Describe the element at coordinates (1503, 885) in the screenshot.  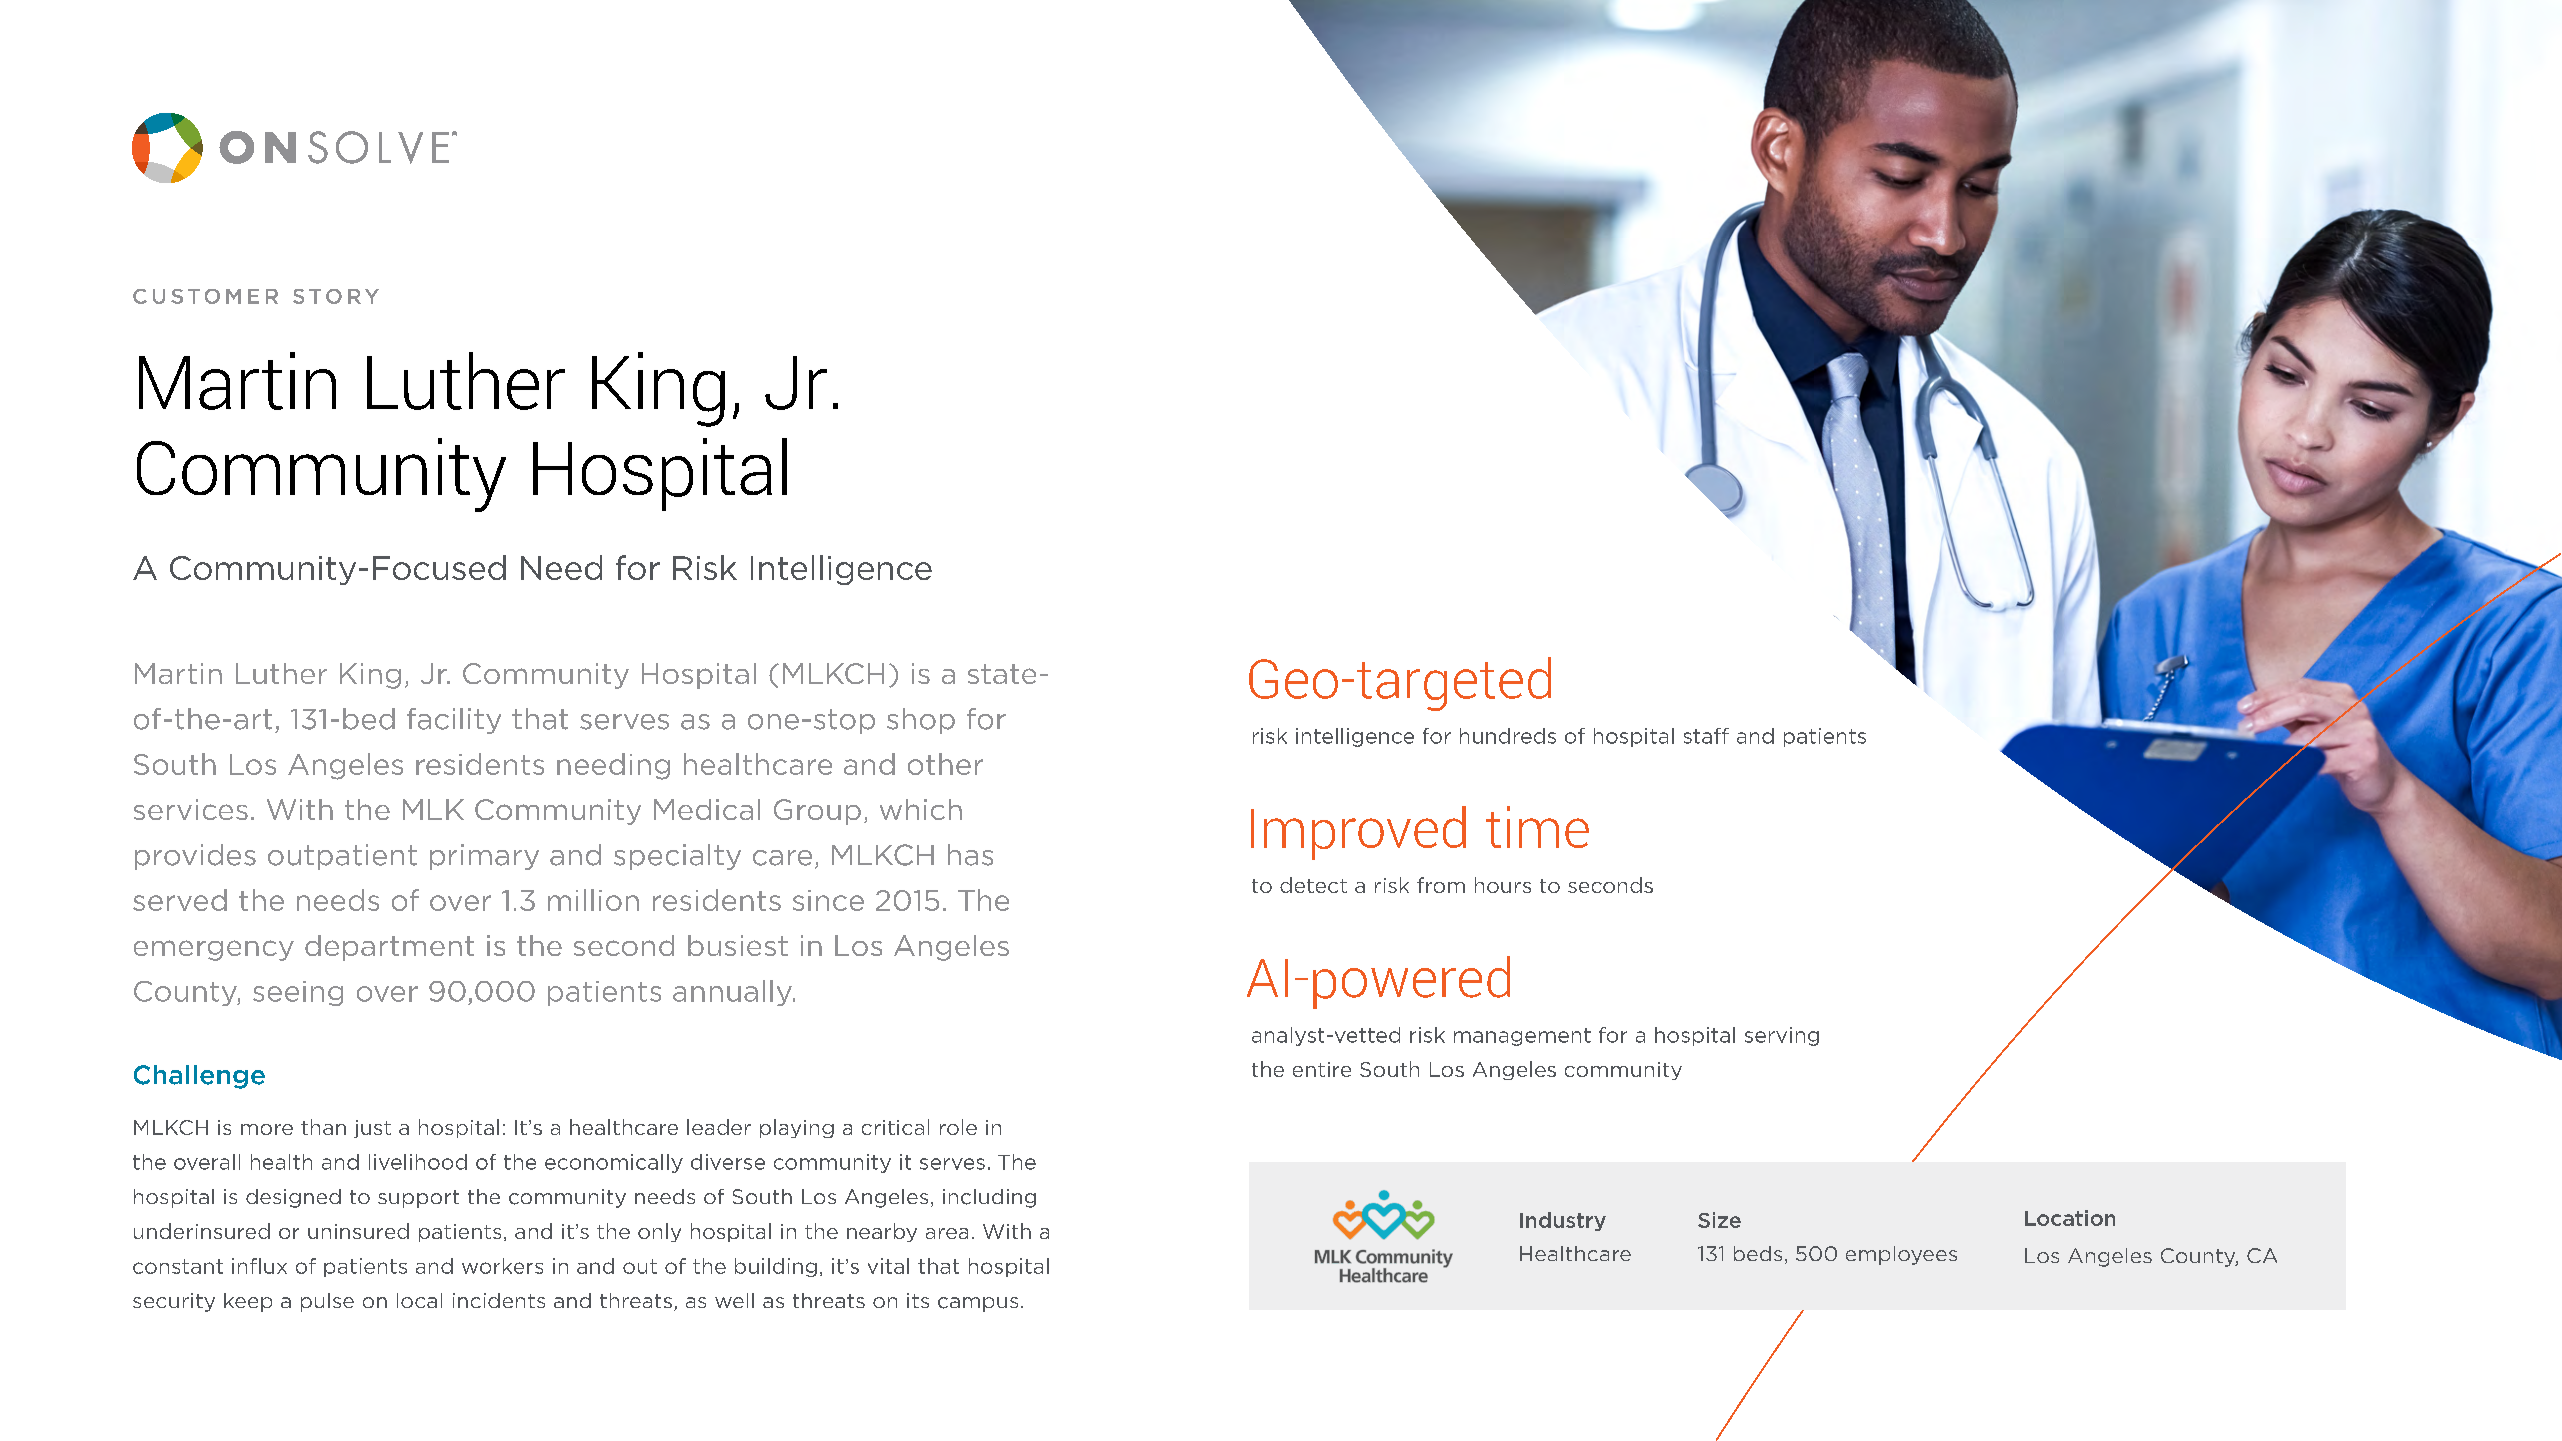
I see `hours` at that location.
